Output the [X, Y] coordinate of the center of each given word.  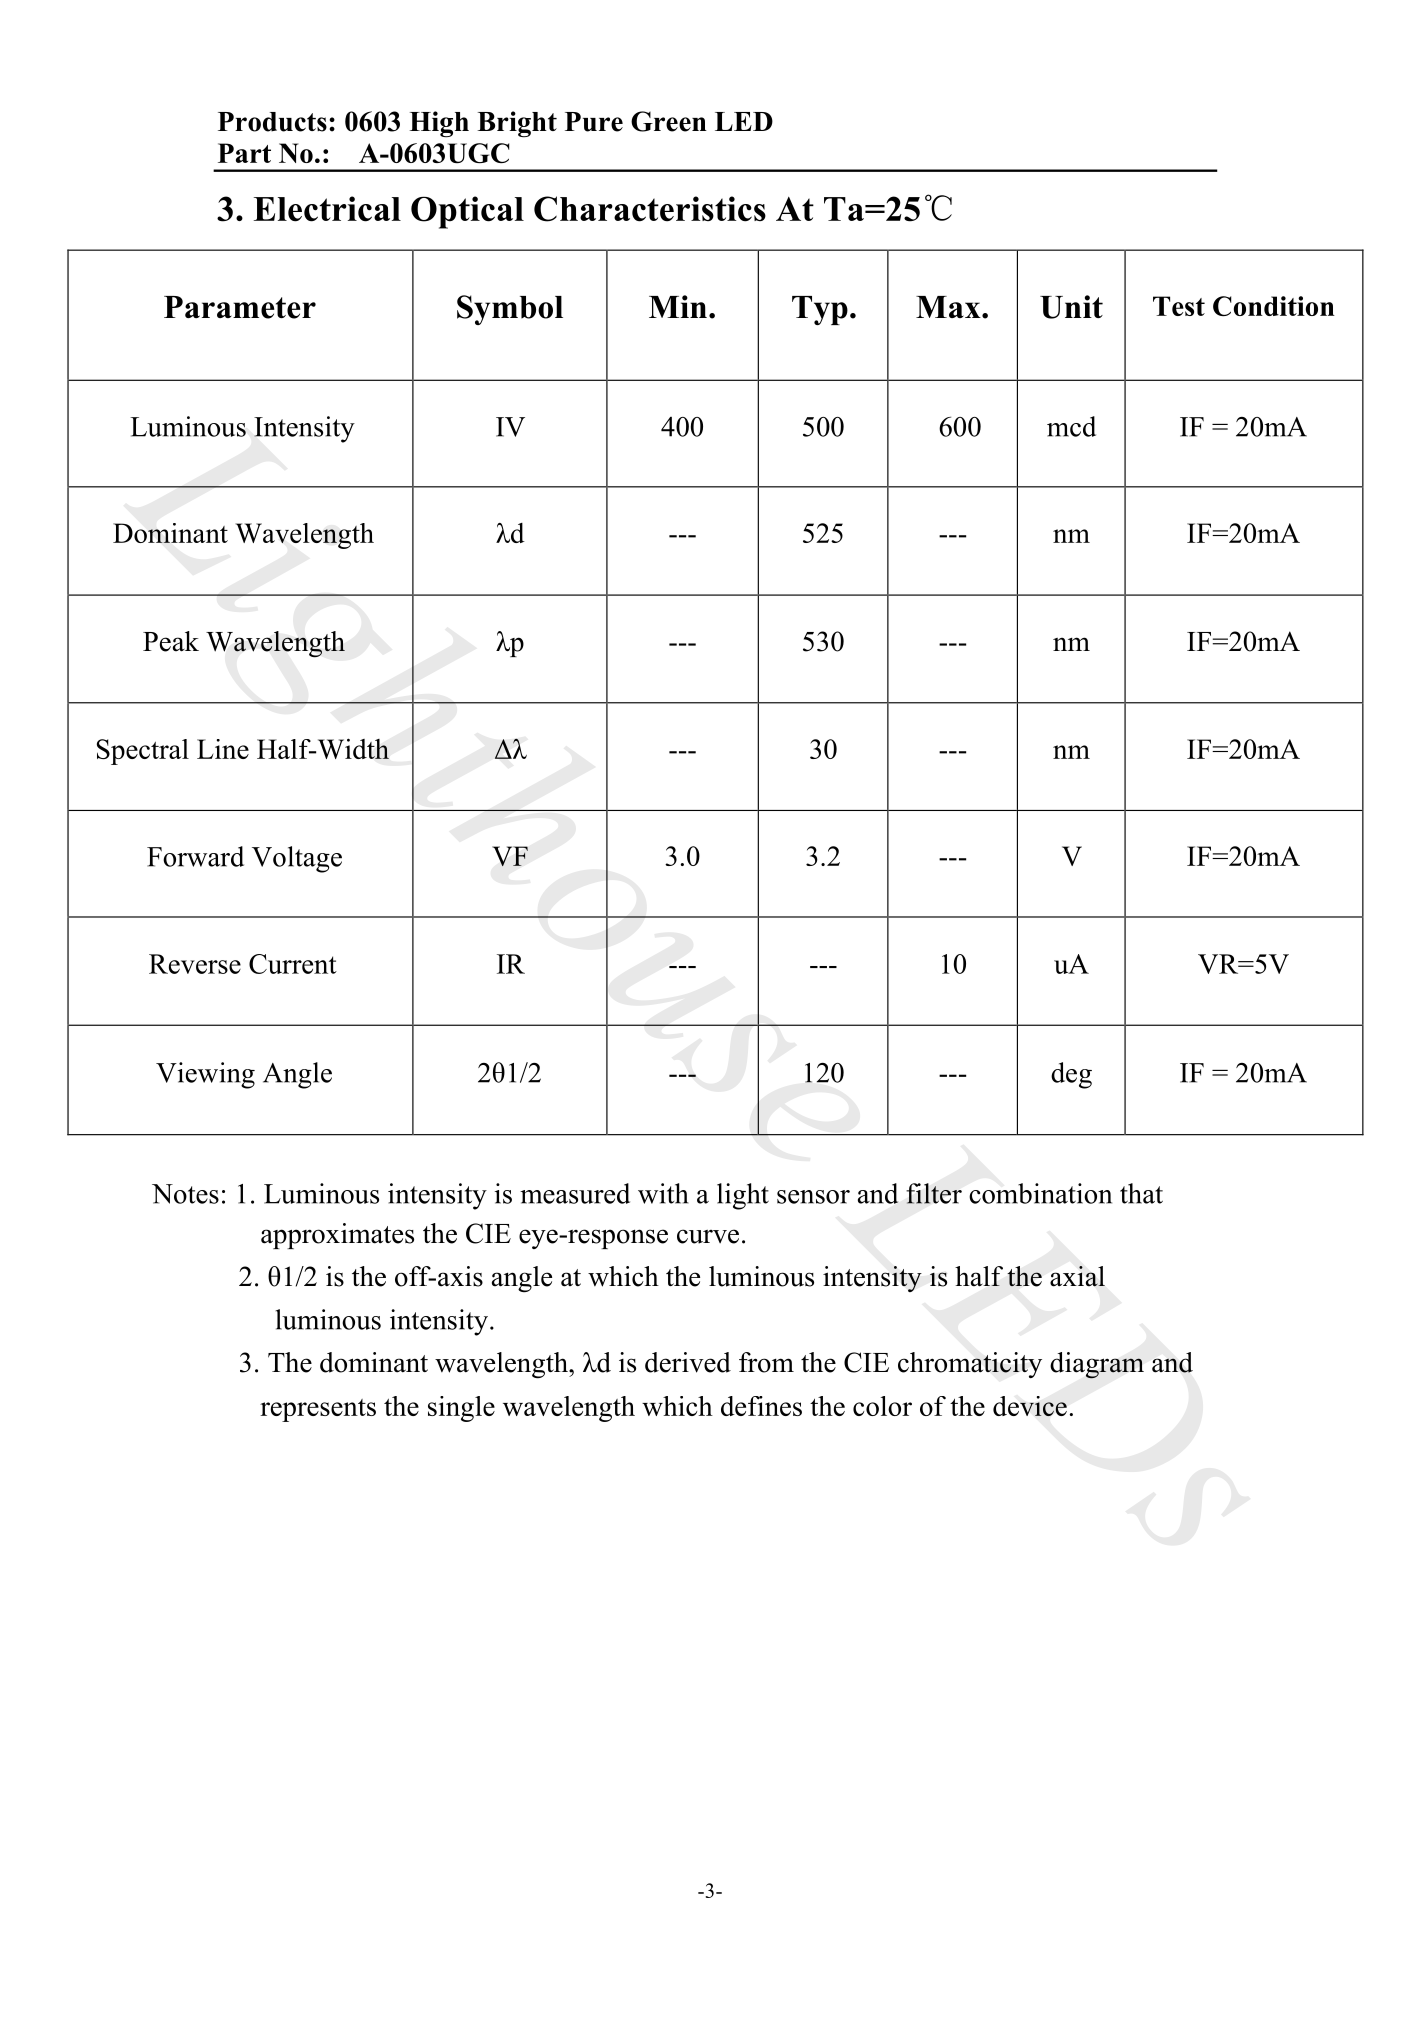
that [1141, 1193]
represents [318, 1410]
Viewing [205, 1075]
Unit [1071, 307]
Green [669, 121]
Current [293, 964]
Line [223, 749]
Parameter [240, 307]
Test [1179, 306]
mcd [1071, 426]
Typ [820, 310]
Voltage [297, 859]
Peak [171, 641]
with [663, 1193]
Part [244, 153]
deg [1071, 1075]
